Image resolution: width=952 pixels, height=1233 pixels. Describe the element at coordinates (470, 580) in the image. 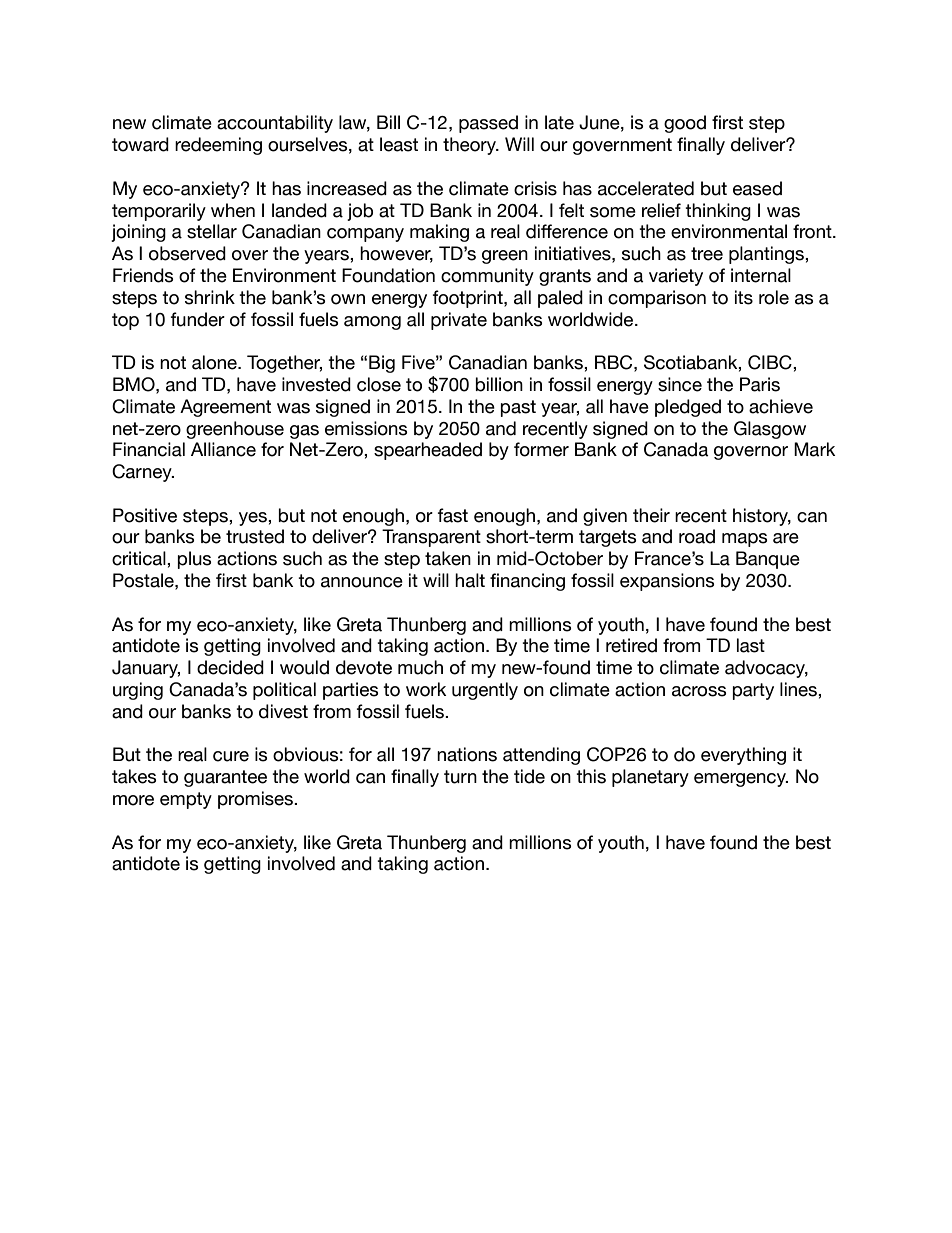

I see `halt` at that location.
